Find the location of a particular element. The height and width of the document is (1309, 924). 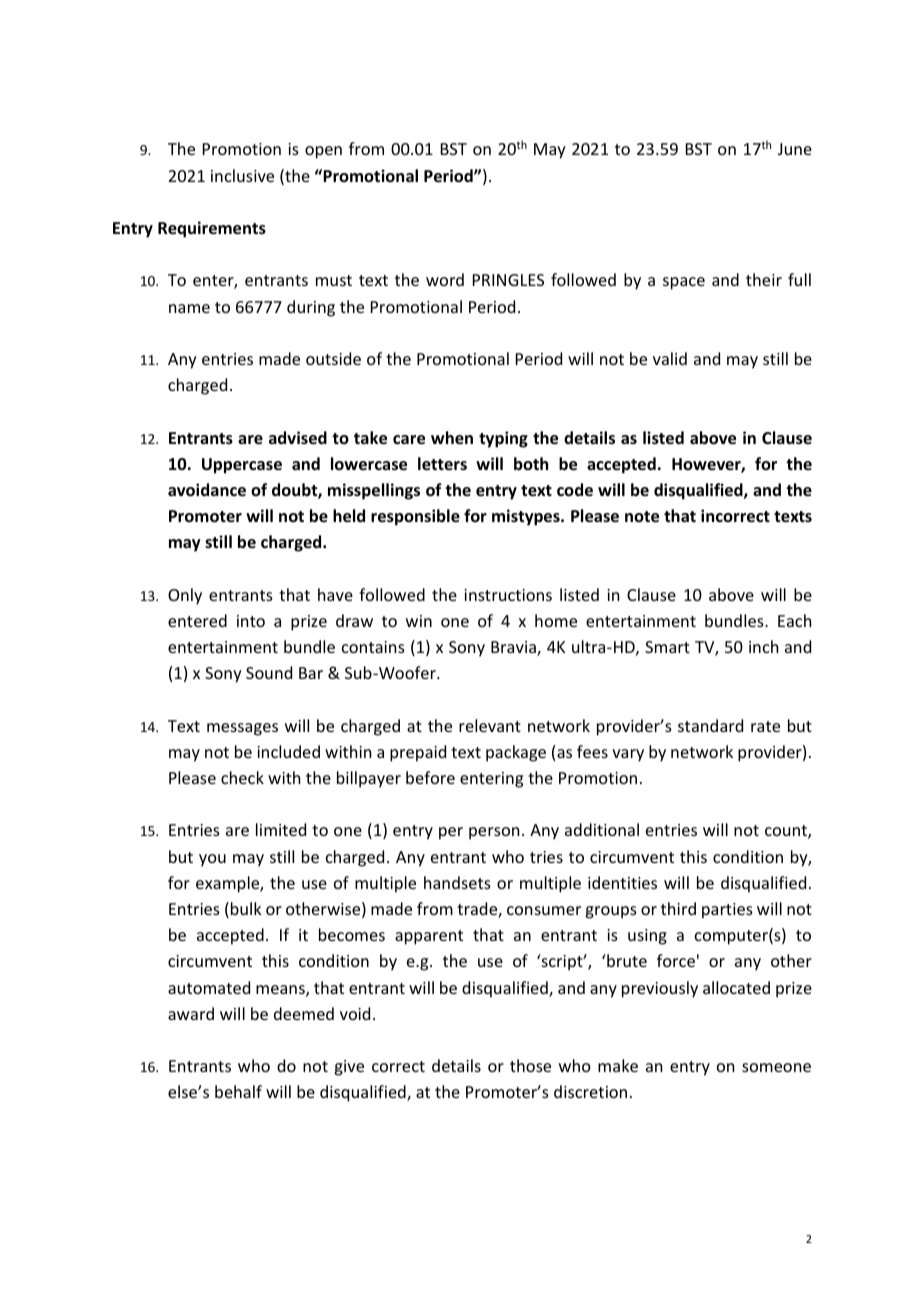

instructions is located at coordinates (508, 595).
